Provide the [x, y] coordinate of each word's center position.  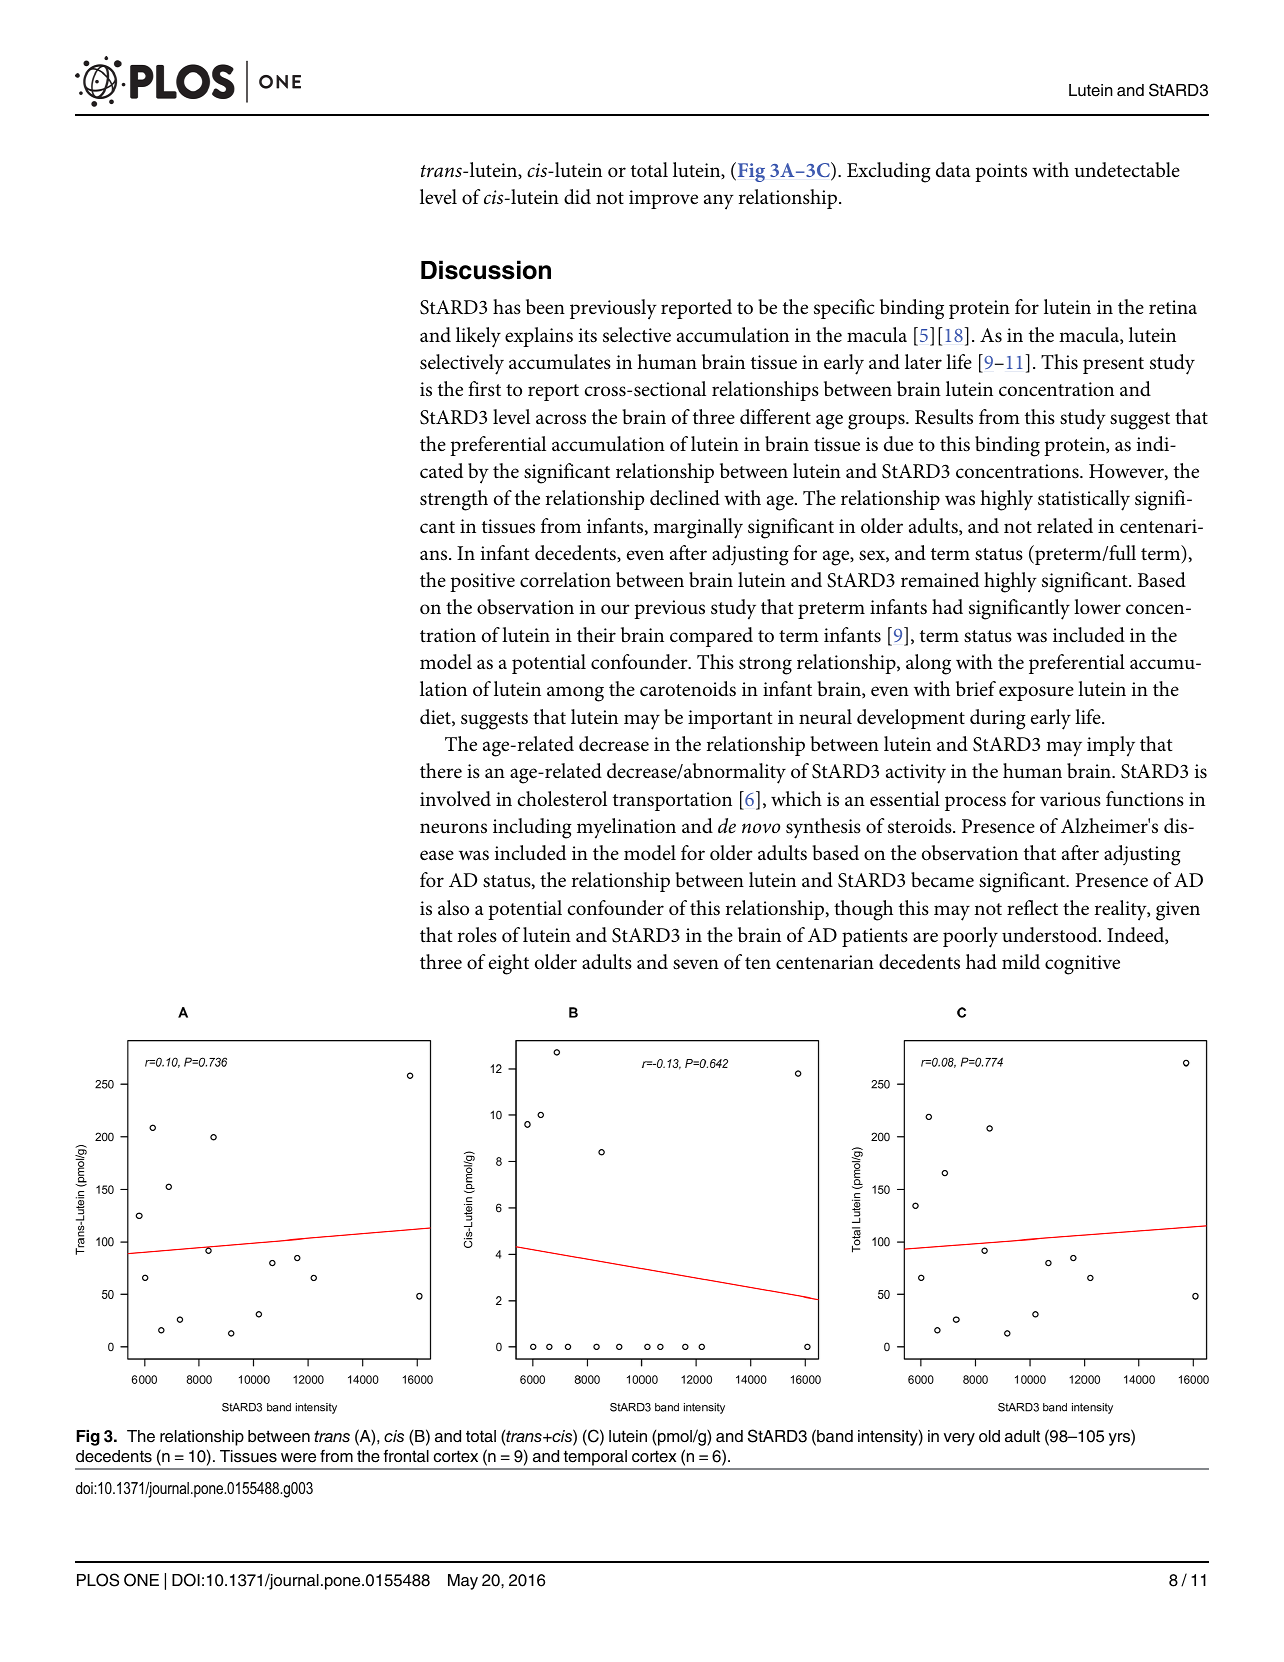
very [959, 1439]
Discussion [486, 270]
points [1001, 172]
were [298, 1458]
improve [663, 199]
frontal [406, 1456]
